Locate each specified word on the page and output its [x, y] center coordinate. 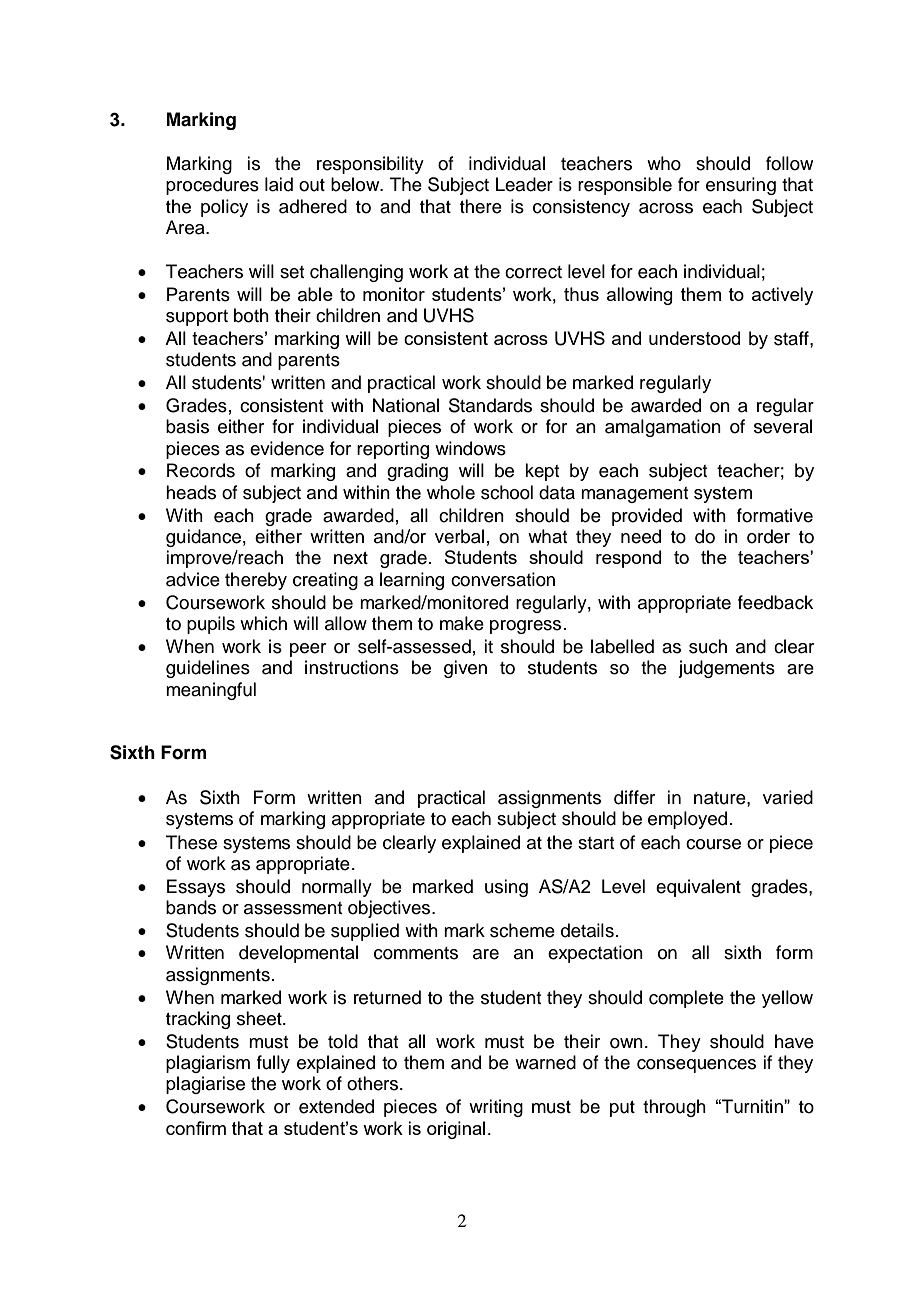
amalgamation [663, 428]
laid [279, 184]
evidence [287, 448]
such [708, 646]
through [674, 1108]
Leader [524, 184]
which [263, 623]
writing [496, 1108]
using [506, 888]
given [465, 669]
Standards [490, 405]
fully [273, 1064]
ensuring [741, 186]
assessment [293, 908]
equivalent [698, 888]
